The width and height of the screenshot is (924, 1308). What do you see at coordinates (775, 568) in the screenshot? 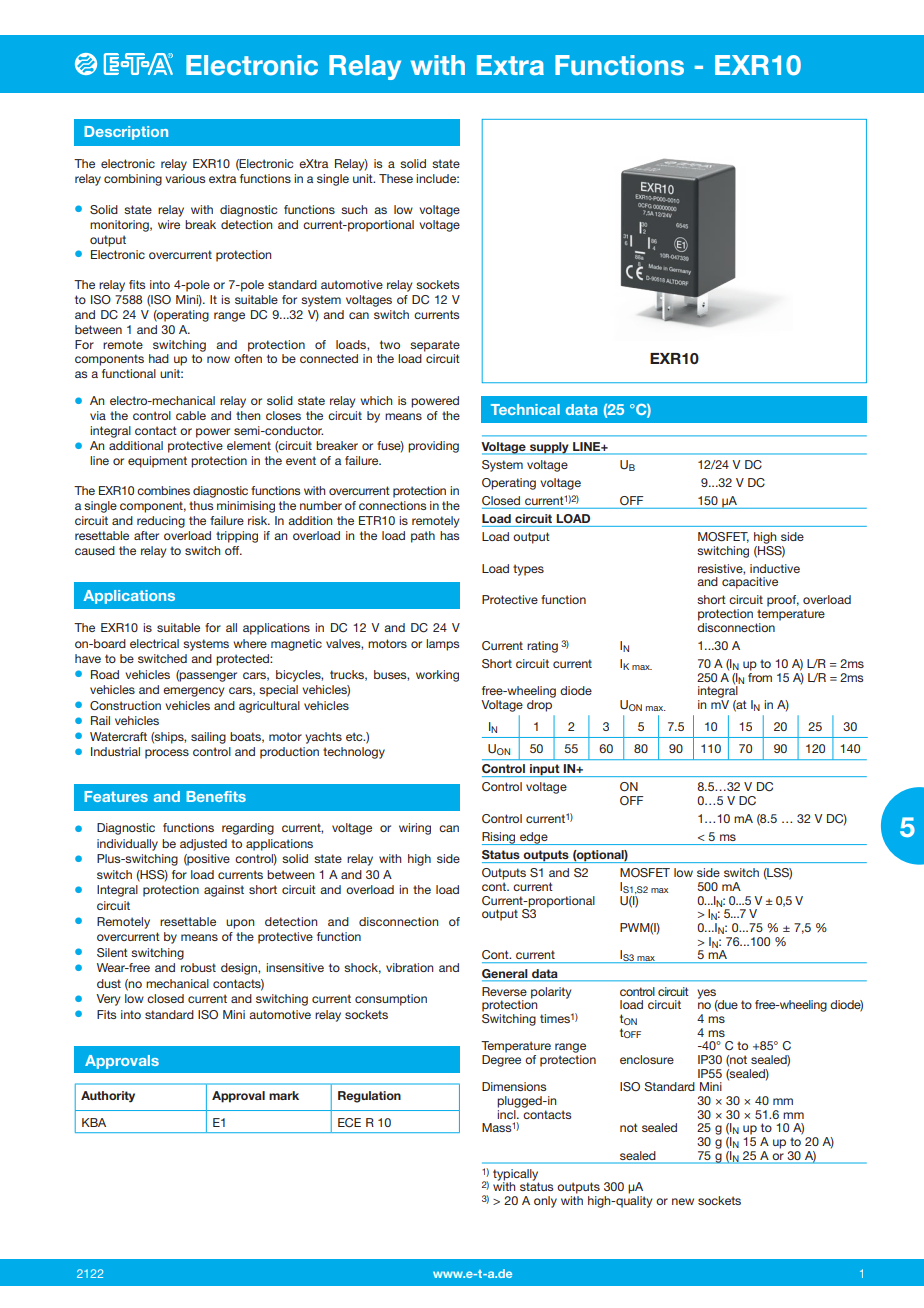
I see `inductive` at bounding box center [775, 568].
